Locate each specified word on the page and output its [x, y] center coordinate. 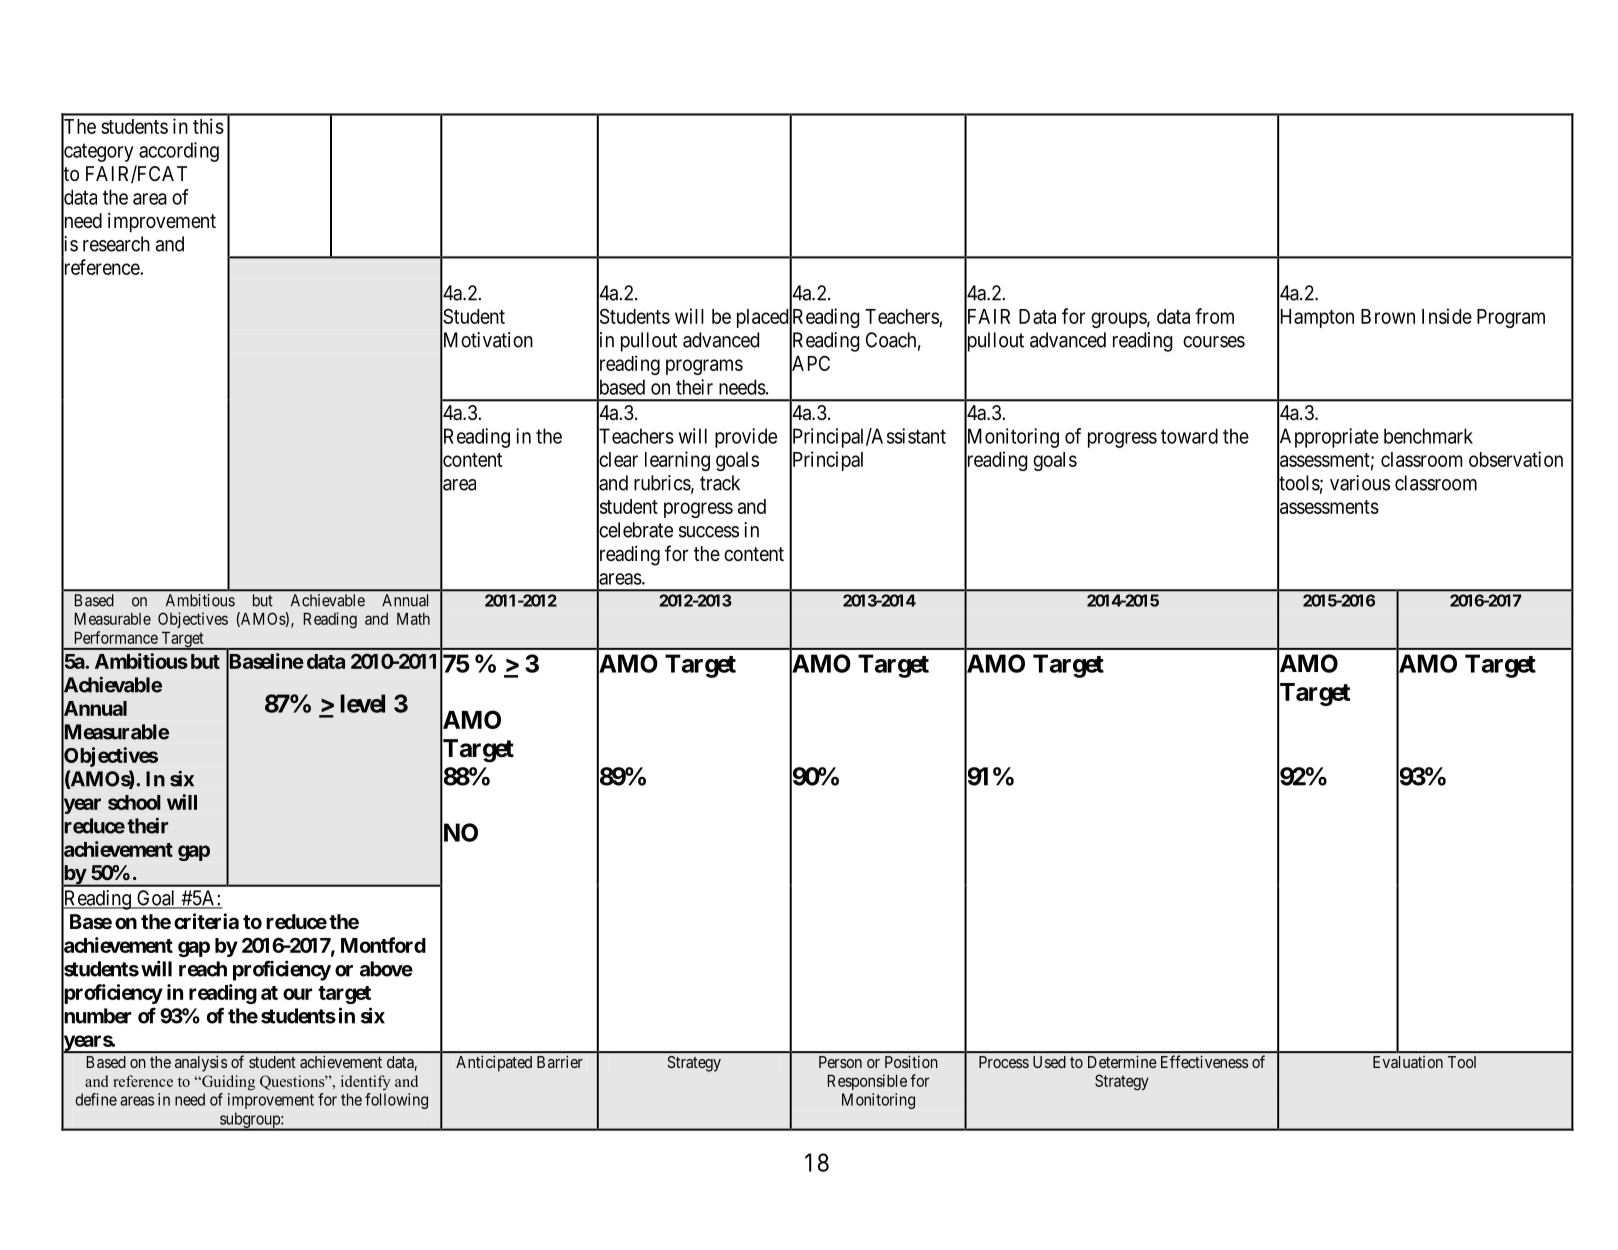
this [208, 126]
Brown [1388, 316]
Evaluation [1408, 1062]
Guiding [227, 1083]
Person [840, 1062]
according [179, 152]
